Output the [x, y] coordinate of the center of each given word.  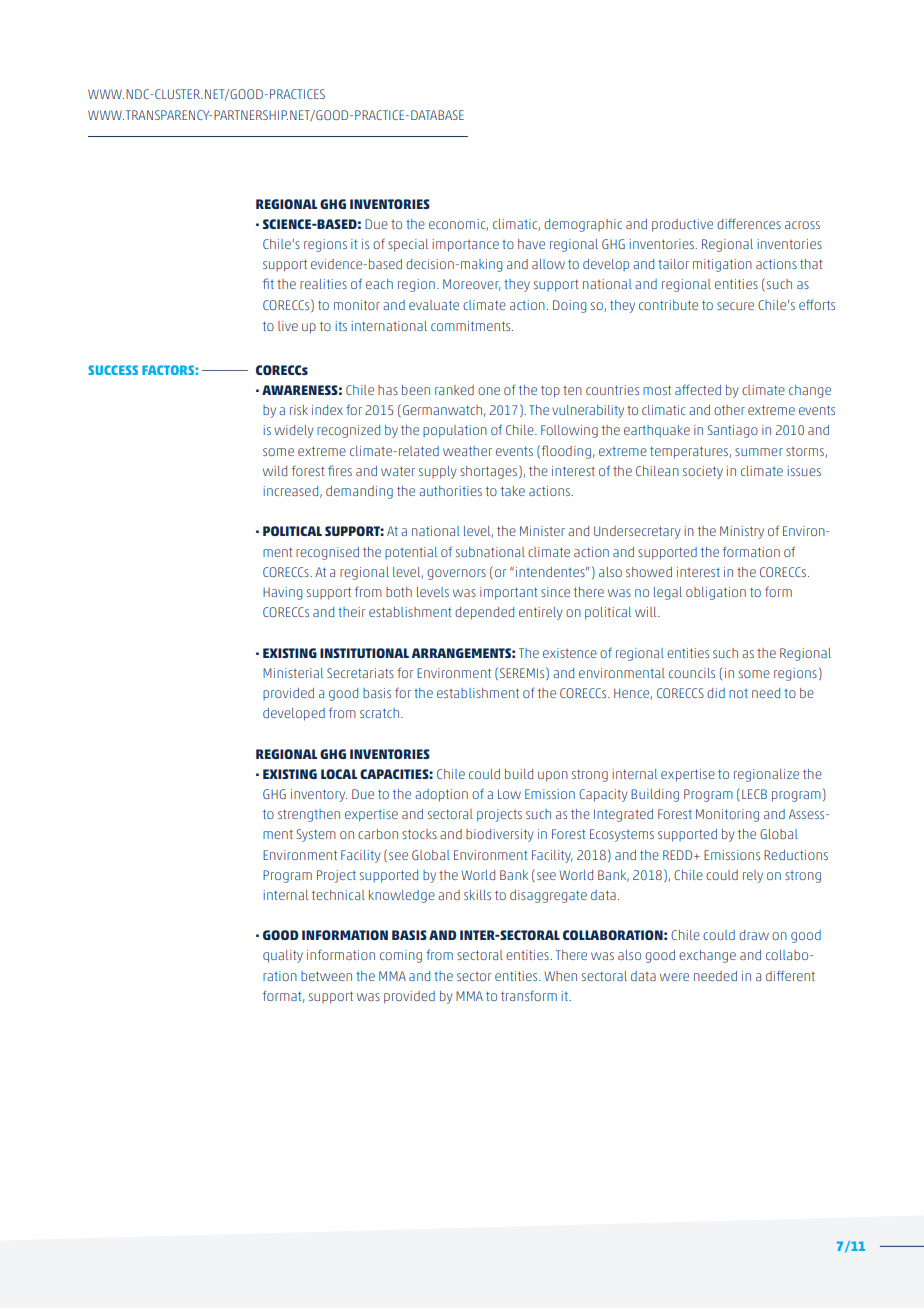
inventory [319, 795]
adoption [441, 795]
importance [465, 245]
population [455, 431]
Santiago [732, 431]
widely [294, 431]
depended [484, 613]
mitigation [722, 265]
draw [754, 935]
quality [283, 956]
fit [268, 283]
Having [282, 593]
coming [401, 956]
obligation [716, 593]
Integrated [623, 815]
